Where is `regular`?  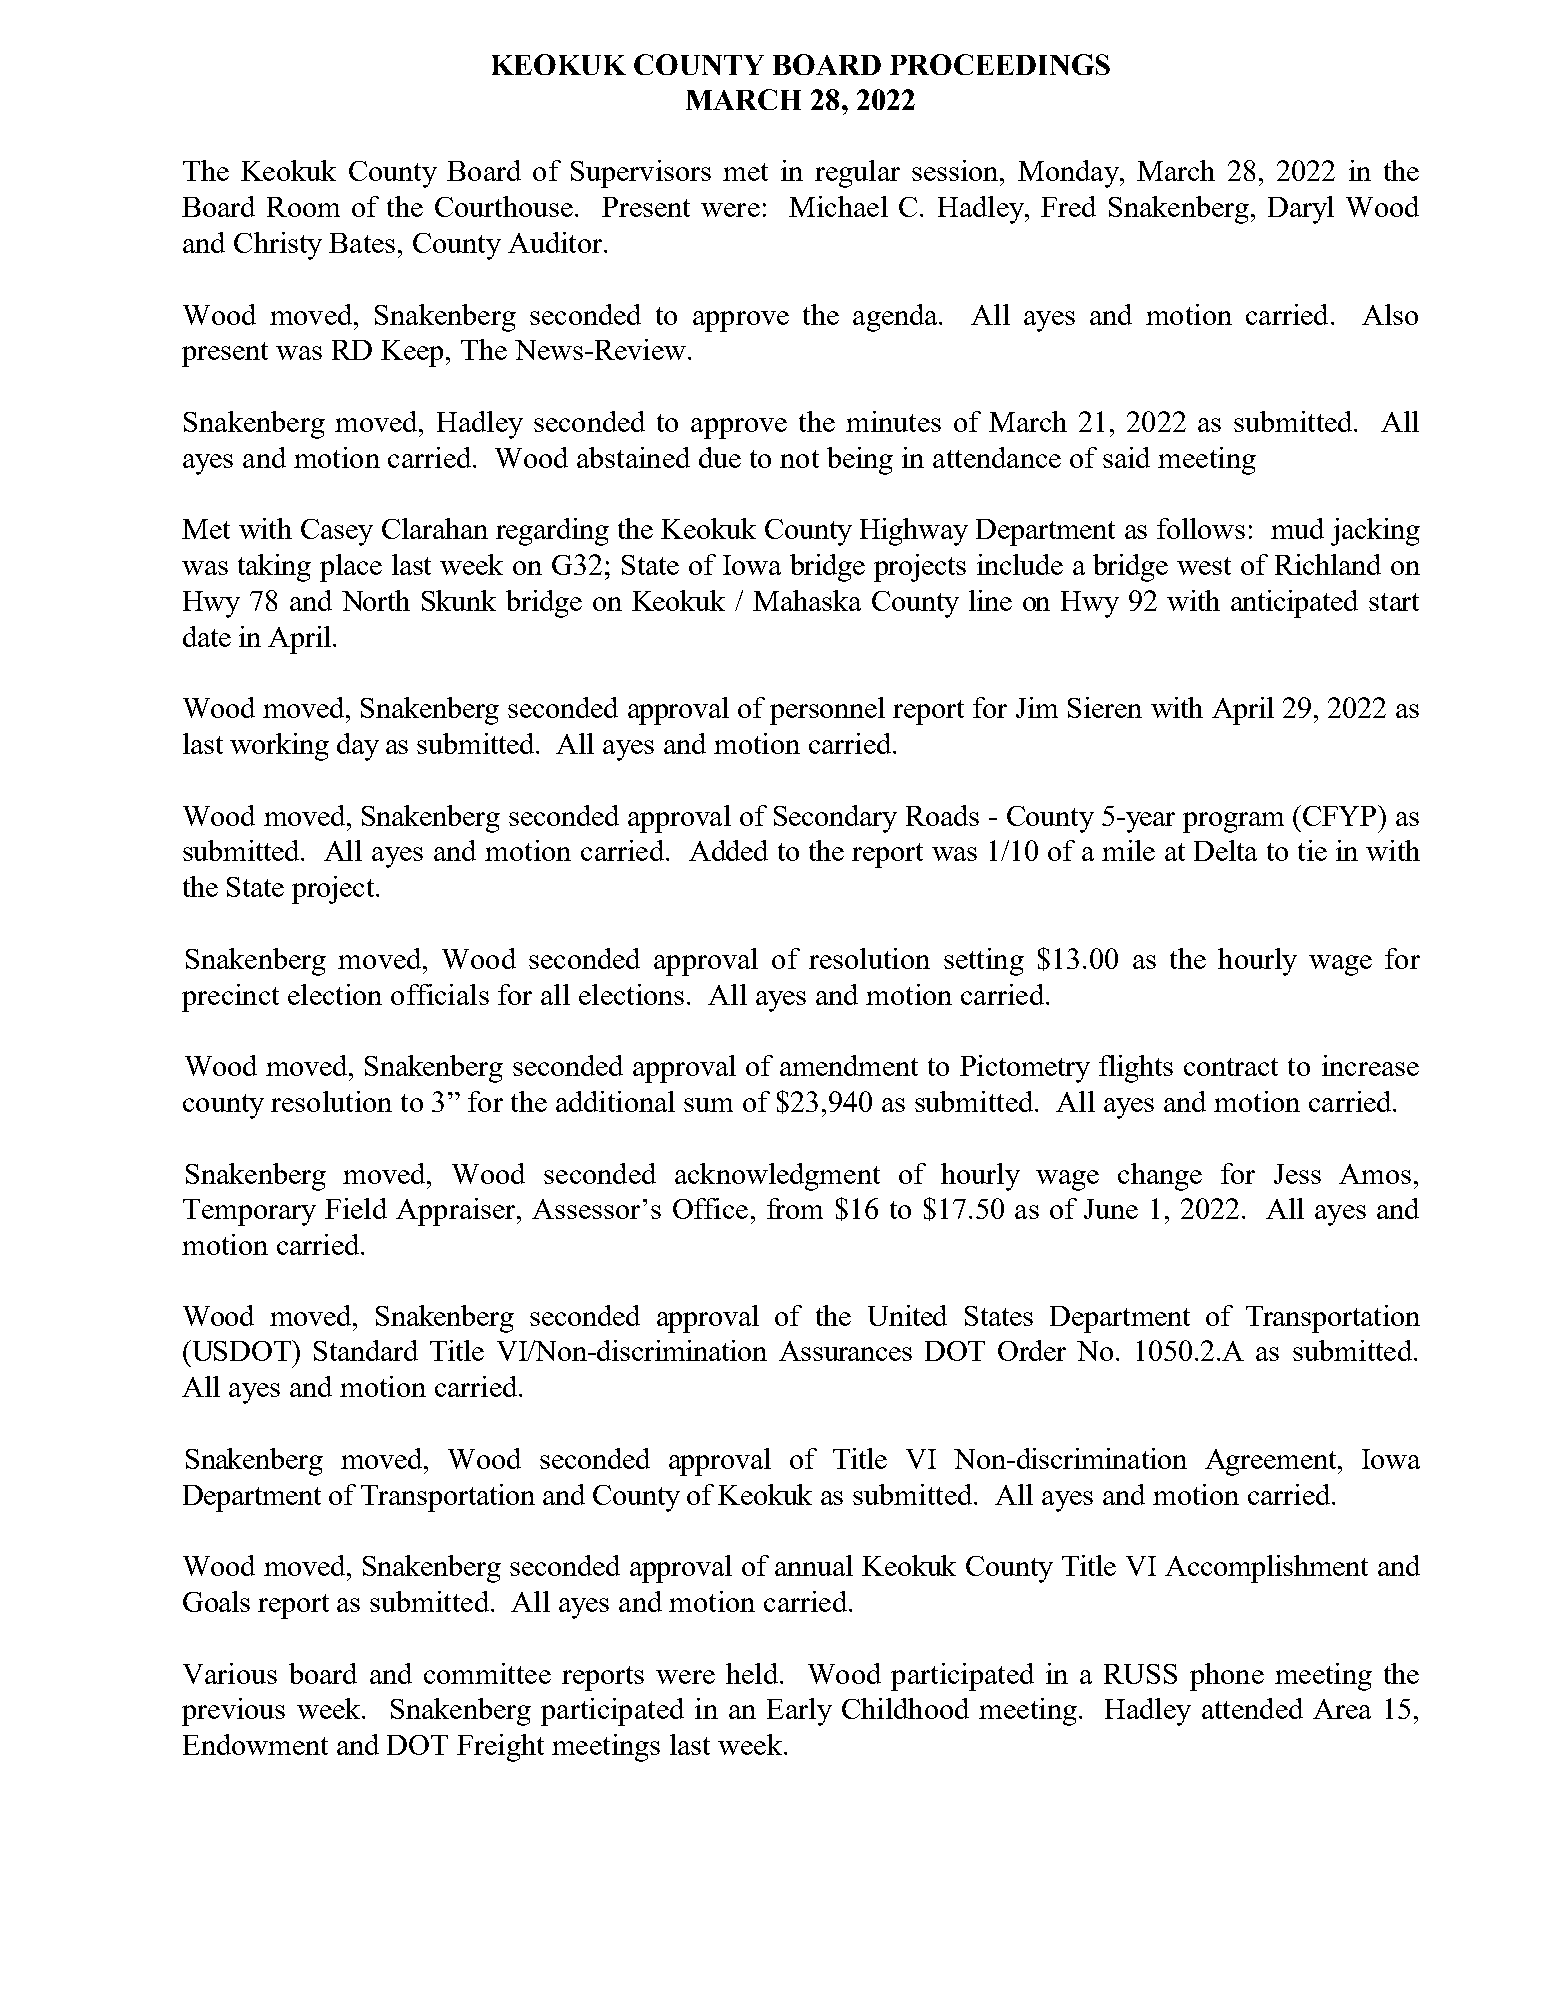
regular is located at coordinates (857, 174).
